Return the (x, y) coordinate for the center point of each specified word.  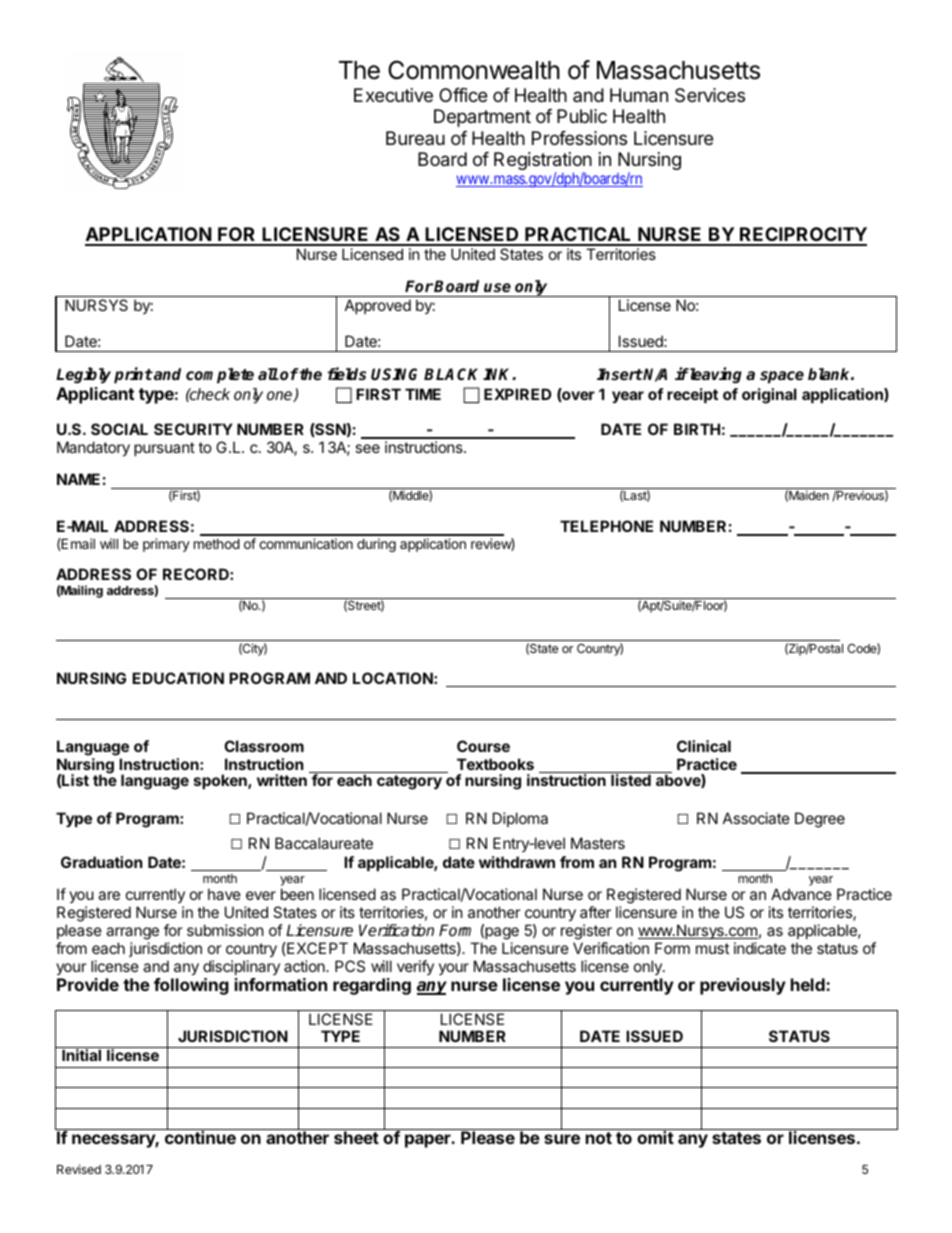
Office (463, 95)
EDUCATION (178, 678)
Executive (393, 95)
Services (710, 95)
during (376, 545)
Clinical (704, 746)
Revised (79, 1169)
